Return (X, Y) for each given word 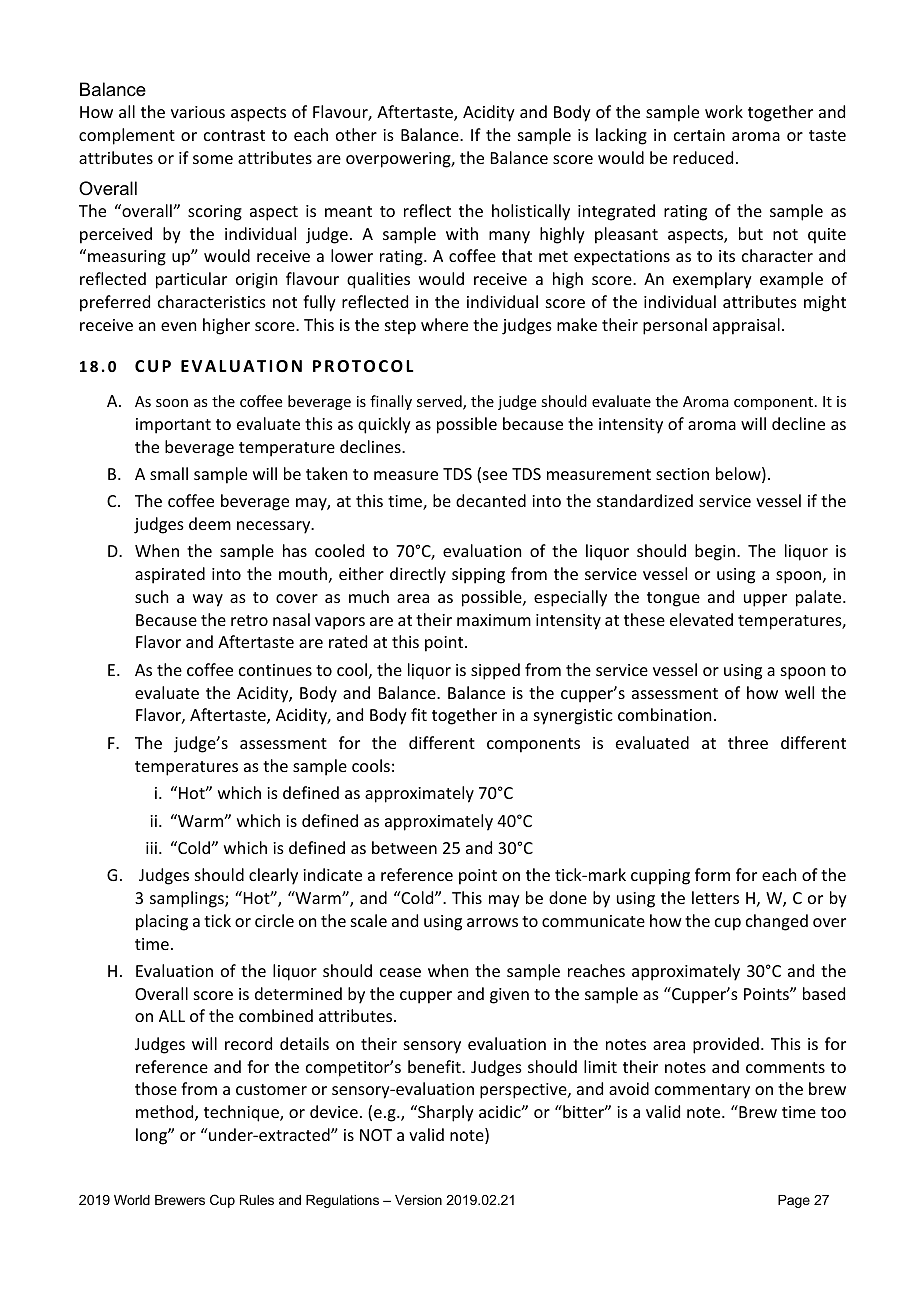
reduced (703, 157)
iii (151, 848)
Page (794, 1201)
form (712, 874)
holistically (531, 212)
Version (418, 1200)
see (495, 475)
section (682, 474)
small (169, 473)
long (152, 1136)
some (213, 159)
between (404, 847)
